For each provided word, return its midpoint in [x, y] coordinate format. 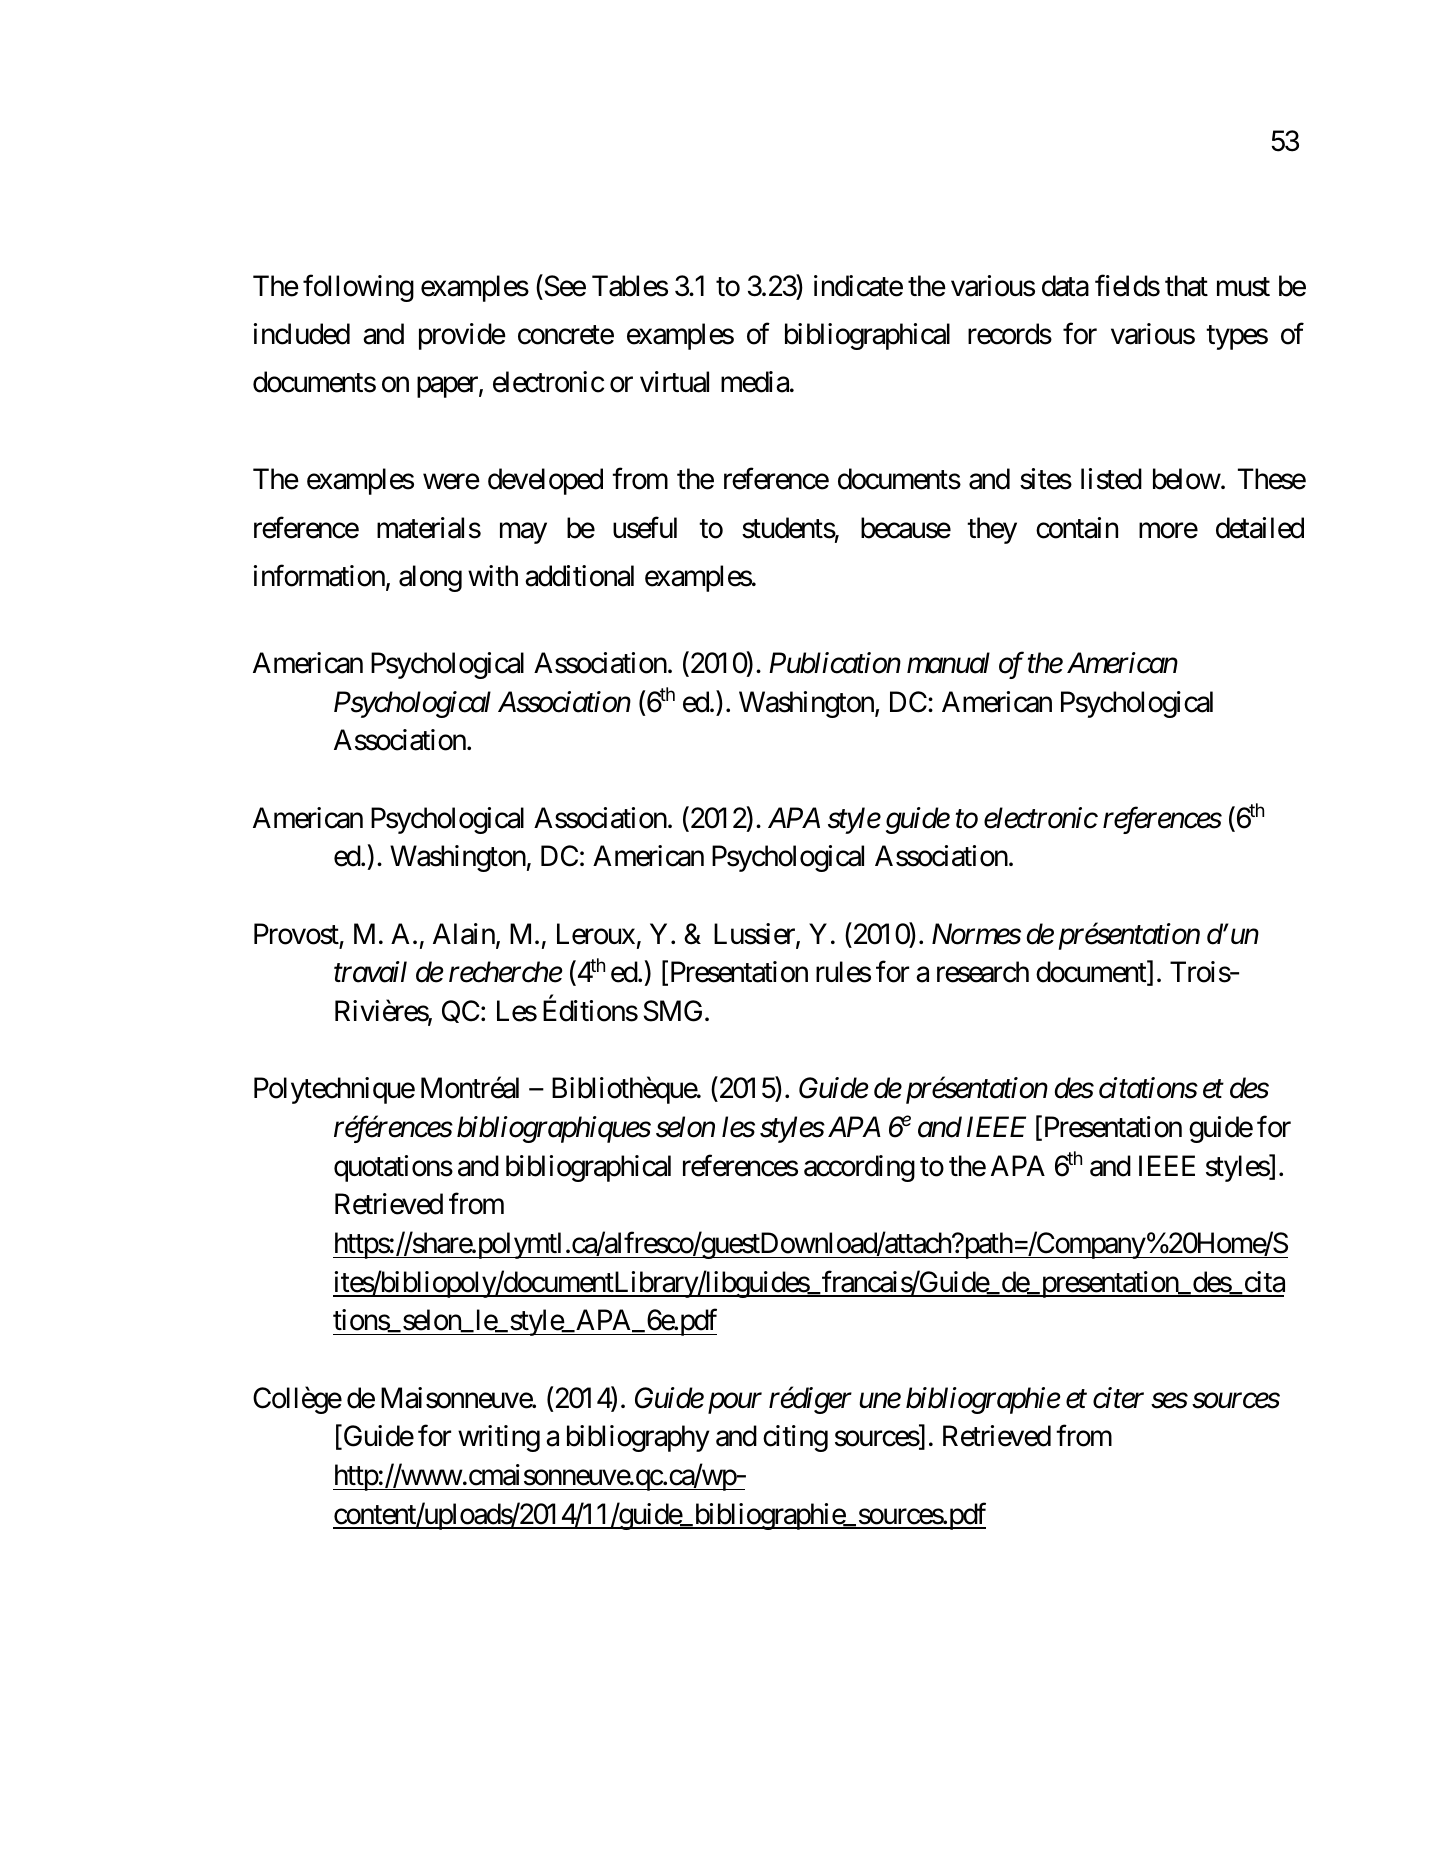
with [493, 575]
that [1186, 286]
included [302, 334]
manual [948, 663]
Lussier [755, 935]
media [755, 382]
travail [370, 972]
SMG [673, 1011]
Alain [464, 934]
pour [735, 1403]
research [983, 972]
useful [645, 528]
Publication [835, 663]
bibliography [638, 1438]
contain [1077, 528]
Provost [296, 934]
